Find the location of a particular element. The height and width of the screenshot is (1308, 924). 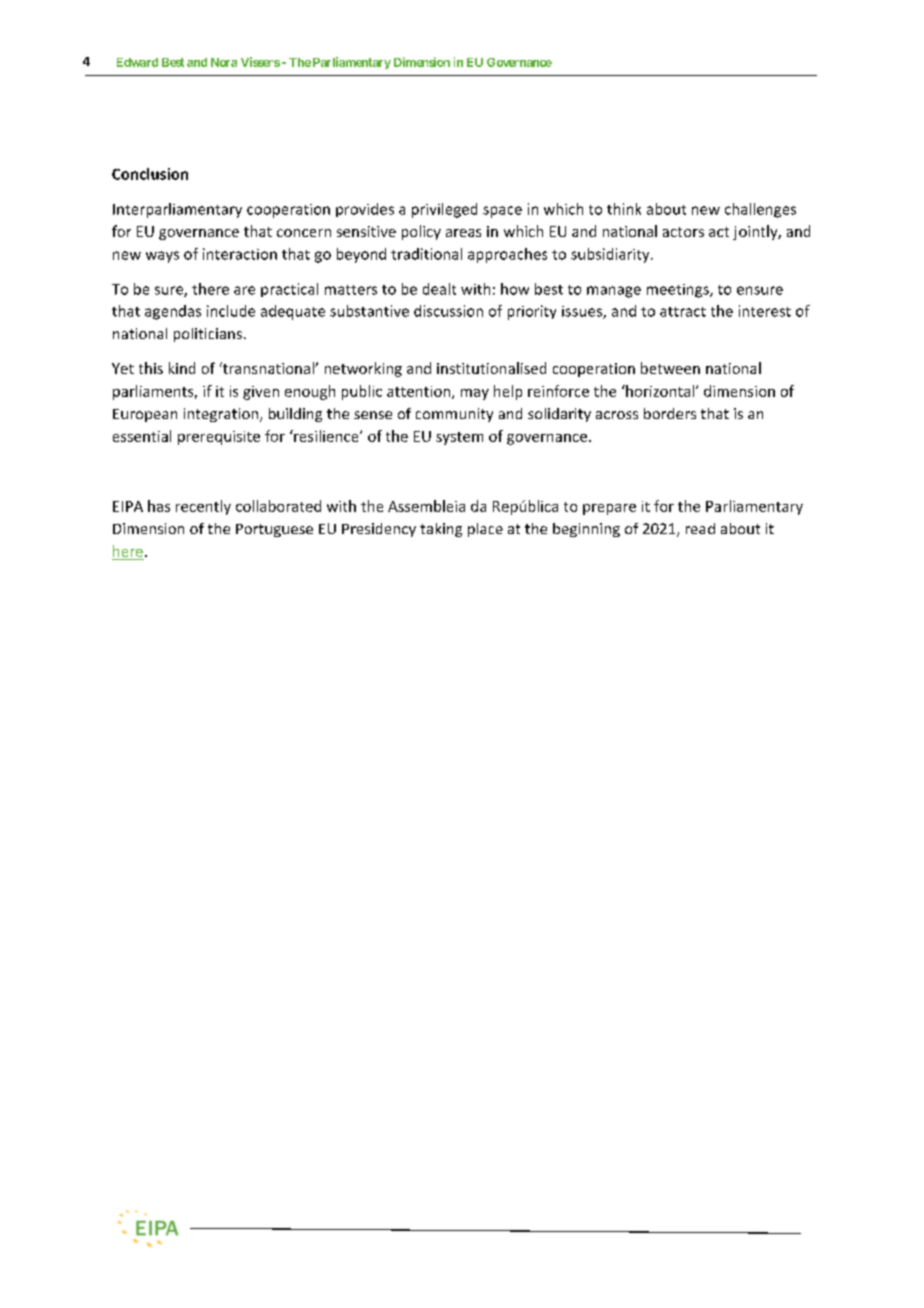

Edward is located at coordinates (137, 62).
